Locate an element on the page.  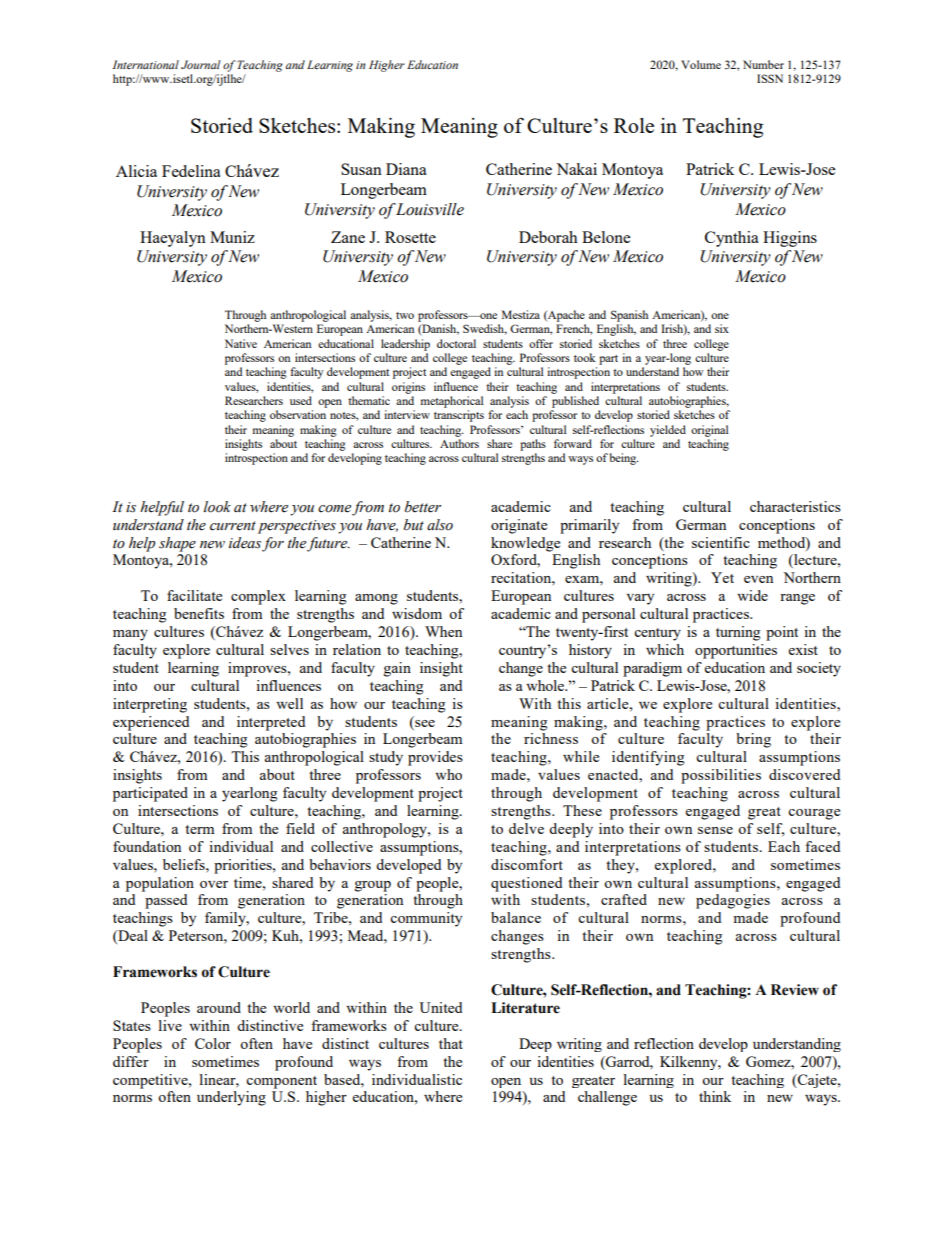
think is located at coordinates (715, 1096).
